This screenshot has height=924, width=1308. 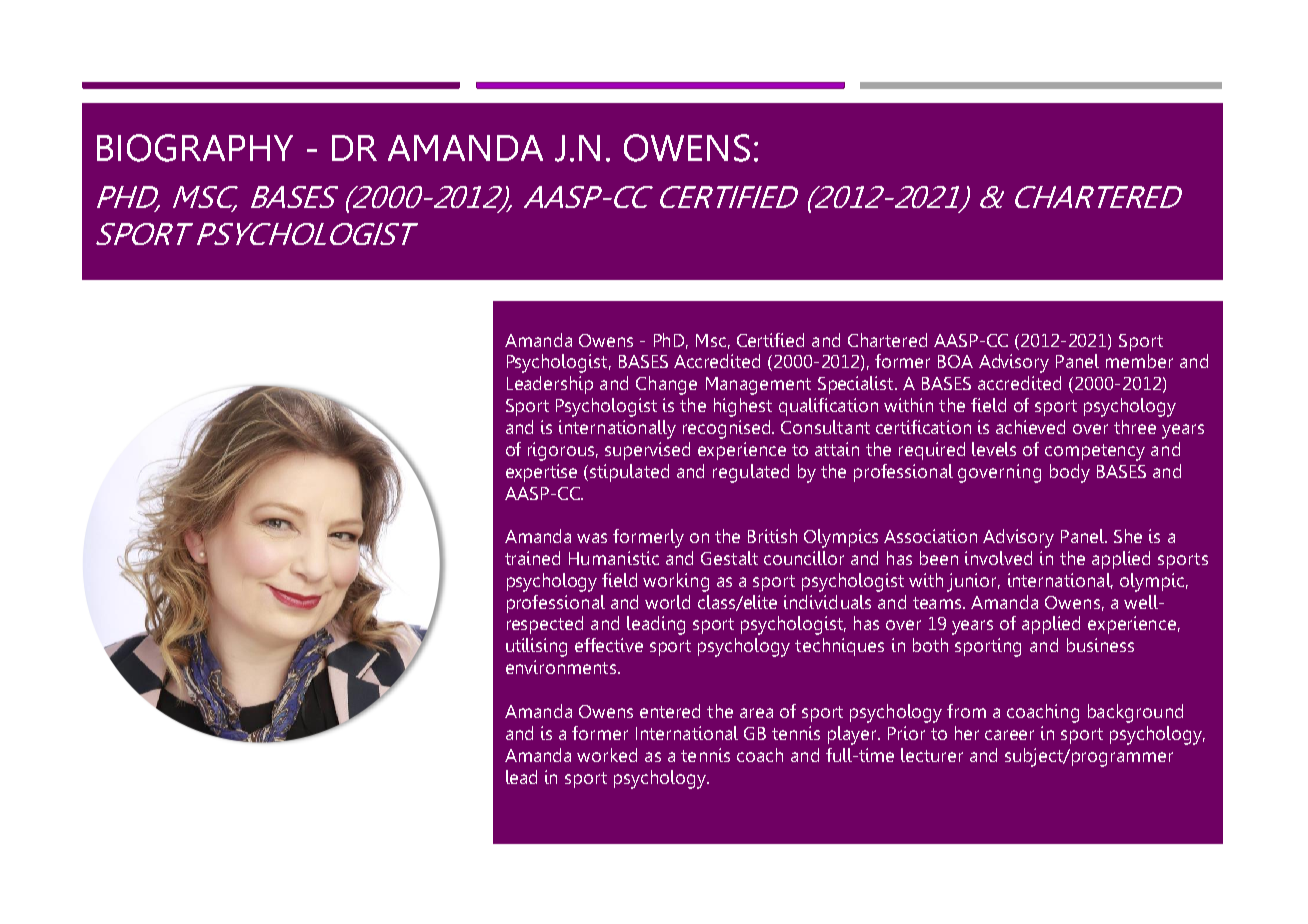 What do you see at coordinates (647, 451) in the screenshot?
I see `supervised` at bounding box center [647, 451].
